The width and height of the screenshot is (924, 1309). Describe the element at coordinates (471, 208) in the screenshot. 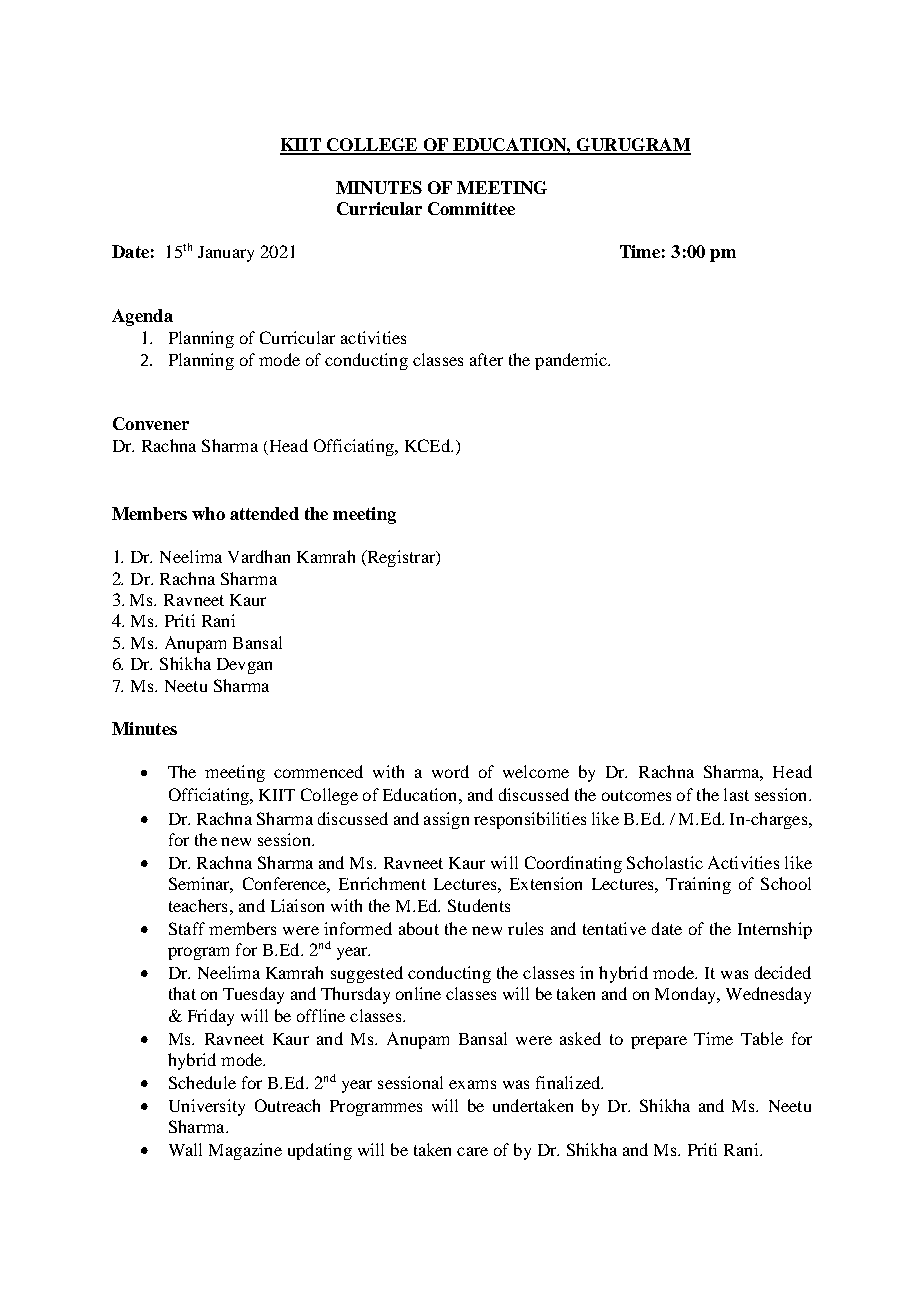

I see `Committee` at that location.
